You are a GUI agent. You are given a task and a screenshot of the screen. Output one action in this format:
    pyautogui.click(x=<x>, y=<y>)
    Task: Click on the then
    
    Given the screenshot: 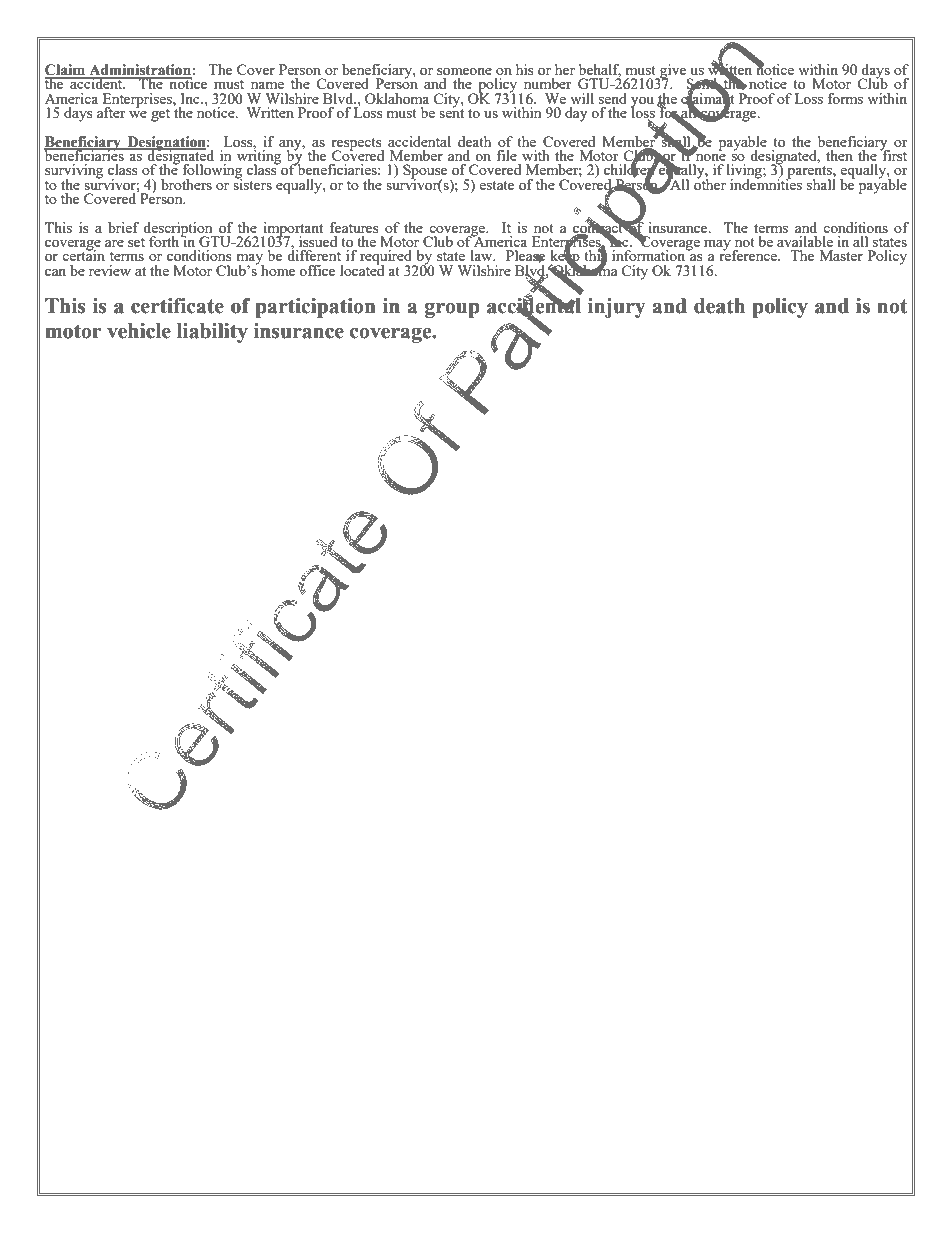 What is the action you would take?
    pyautogui.click(x=839, y=155)
